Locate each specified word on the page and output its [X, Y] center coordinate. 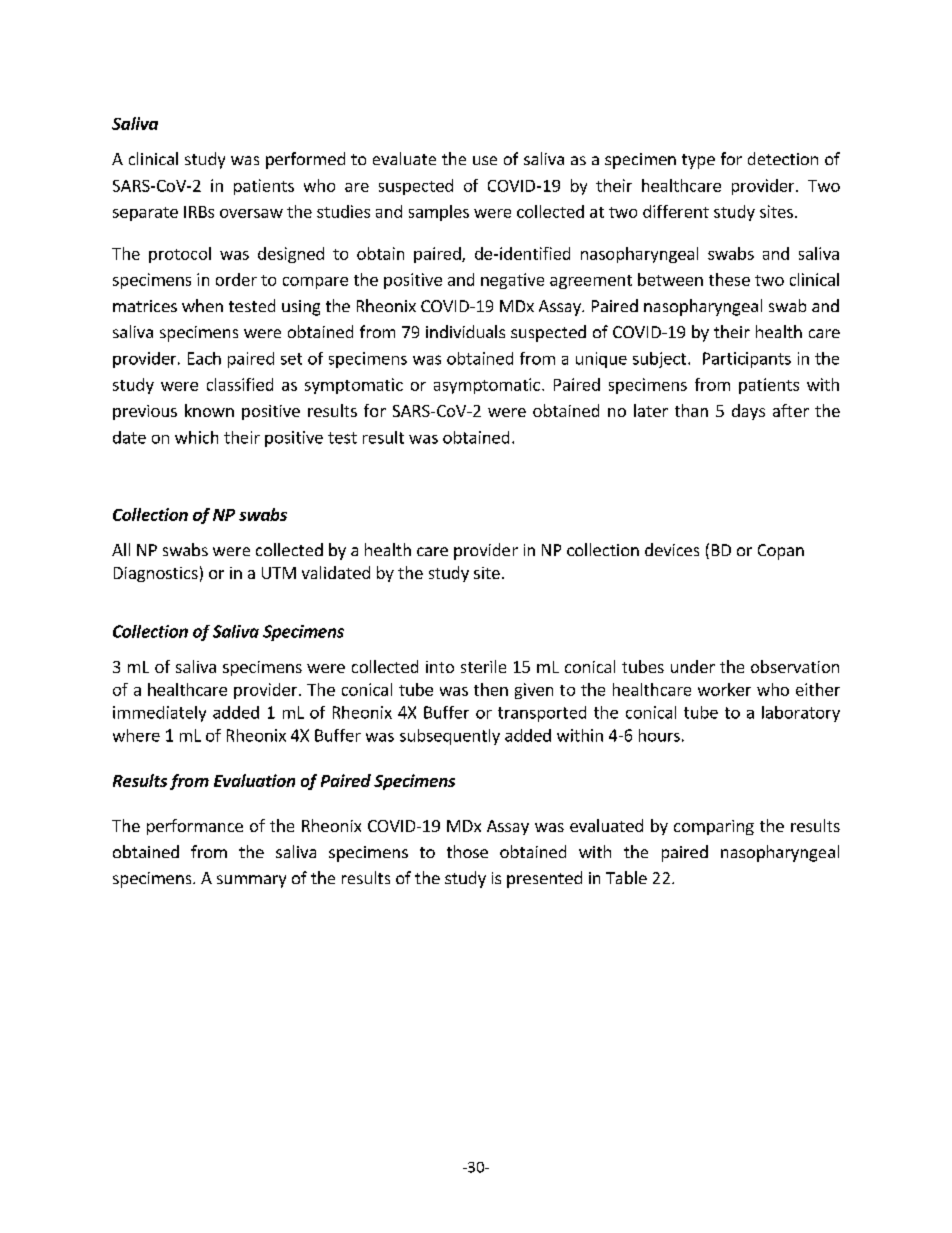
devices [672, 549]
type [698, 161]
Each [204, 358]
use [485, 160]
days [748, 412]
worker [724, 689]
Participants [747, 360]
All [121, 549]
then [491, 689]
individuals [465, 331]
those [467, 851]
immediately [159, 714]
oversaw [251, 213]
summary [251, 881]
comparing [714, 827]
